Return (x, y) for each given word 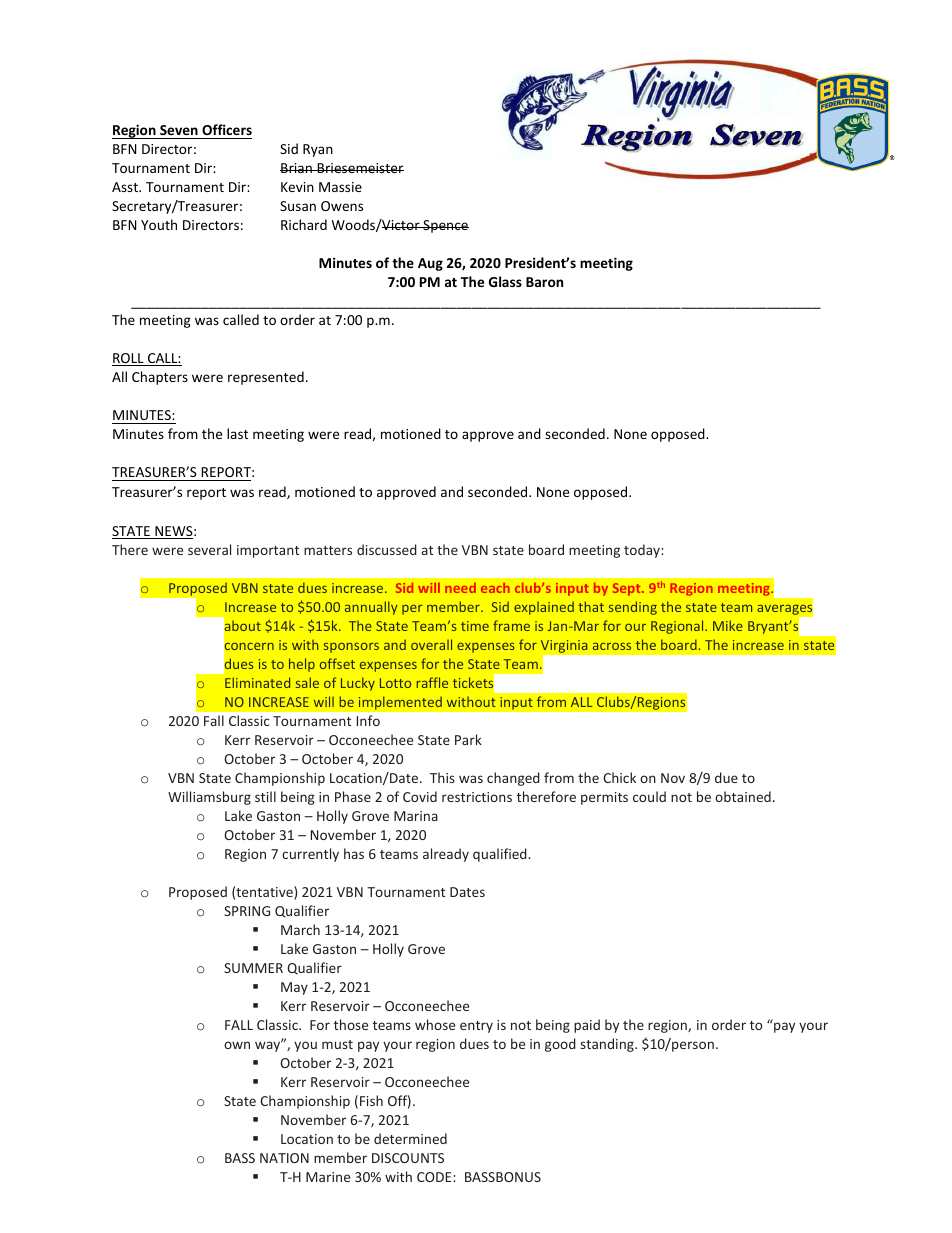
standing (608, 1045)
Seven (179, 130)
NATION (284, 1158)
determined (410, 1138)
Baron (544, 282)
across (612, 646)
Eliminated (257, 682)
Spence (445, 226)
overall (431, 644)
